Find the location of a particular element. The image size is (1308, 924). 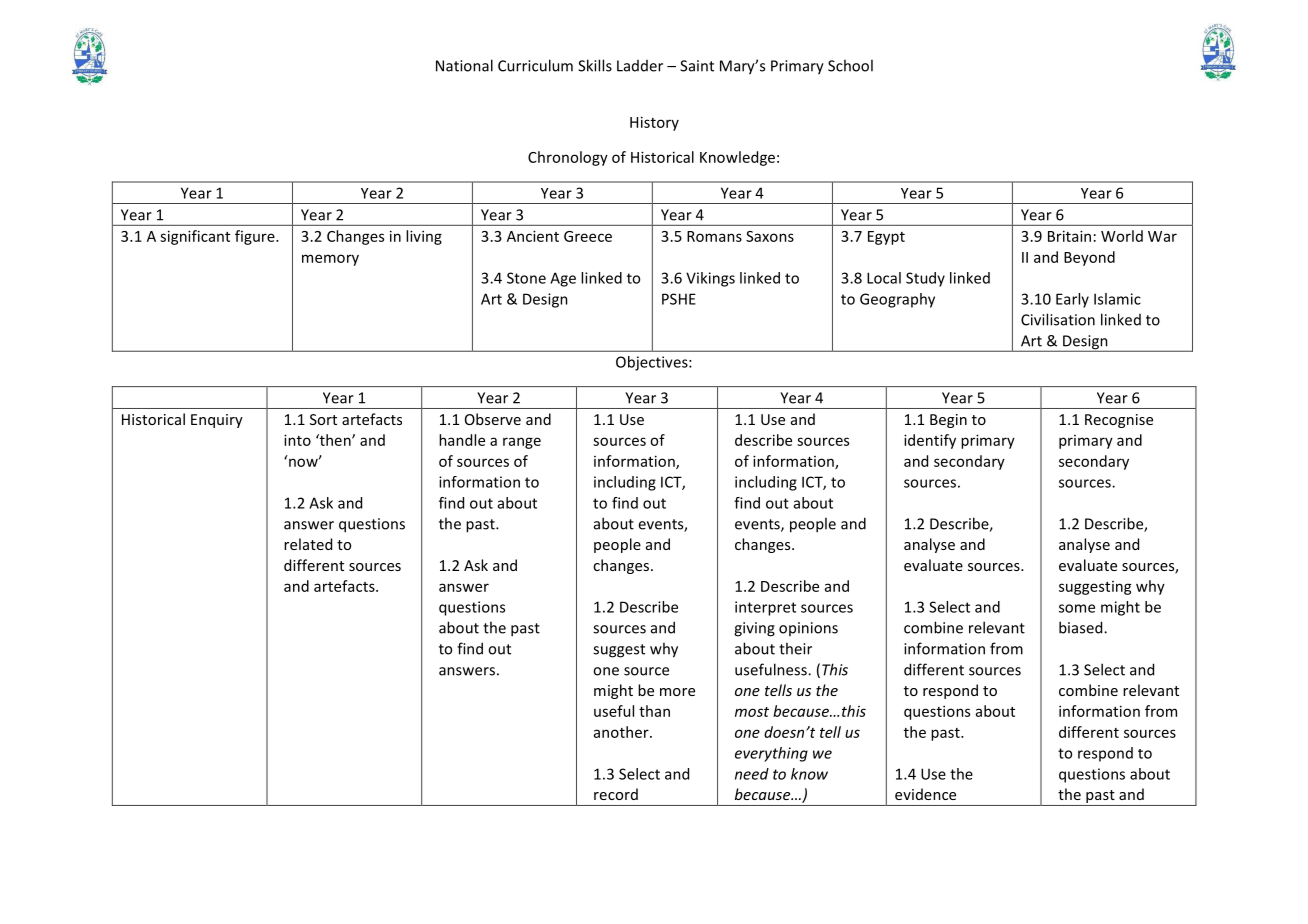

National is located at coordinates (464, 65).
